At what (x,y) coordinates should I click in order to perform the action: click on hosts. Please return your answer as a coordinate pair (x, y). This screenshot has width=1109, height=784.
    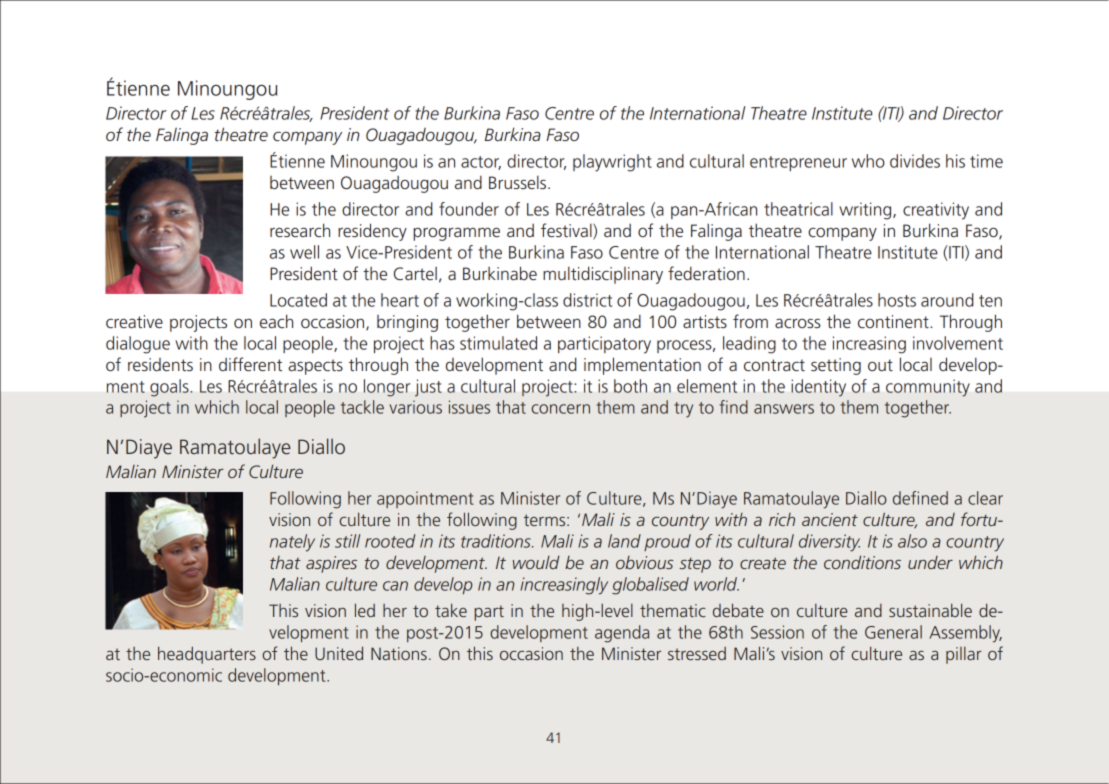
    Looking at the image, I should click on (897, 300).
